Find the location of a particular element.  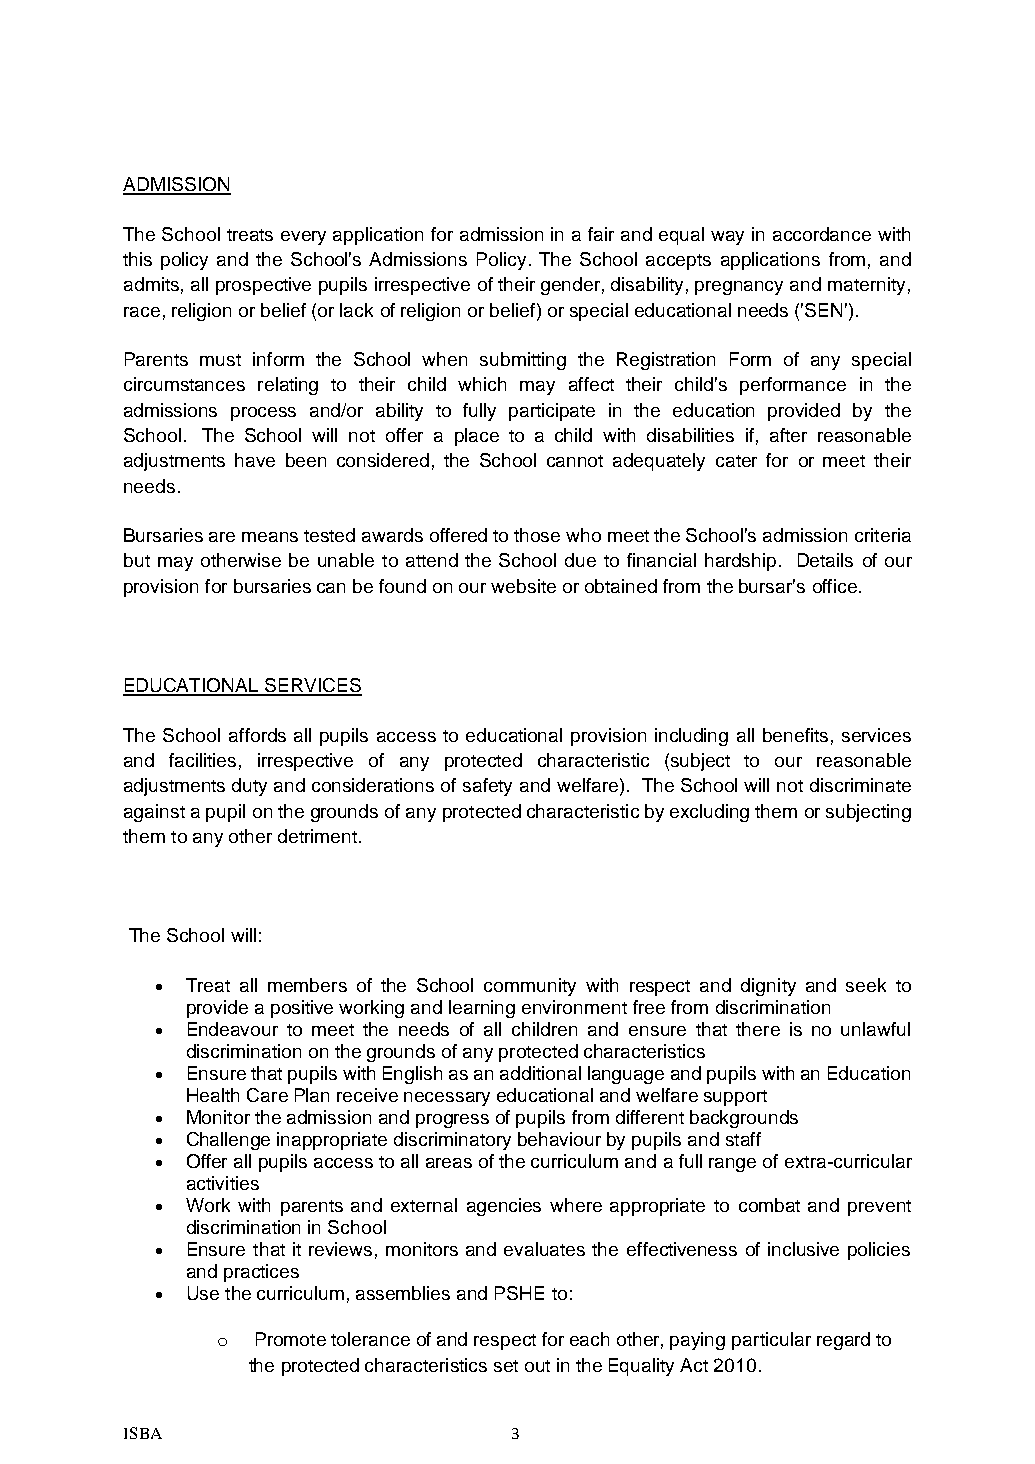

particular is located at coordinates (771, 1341).
